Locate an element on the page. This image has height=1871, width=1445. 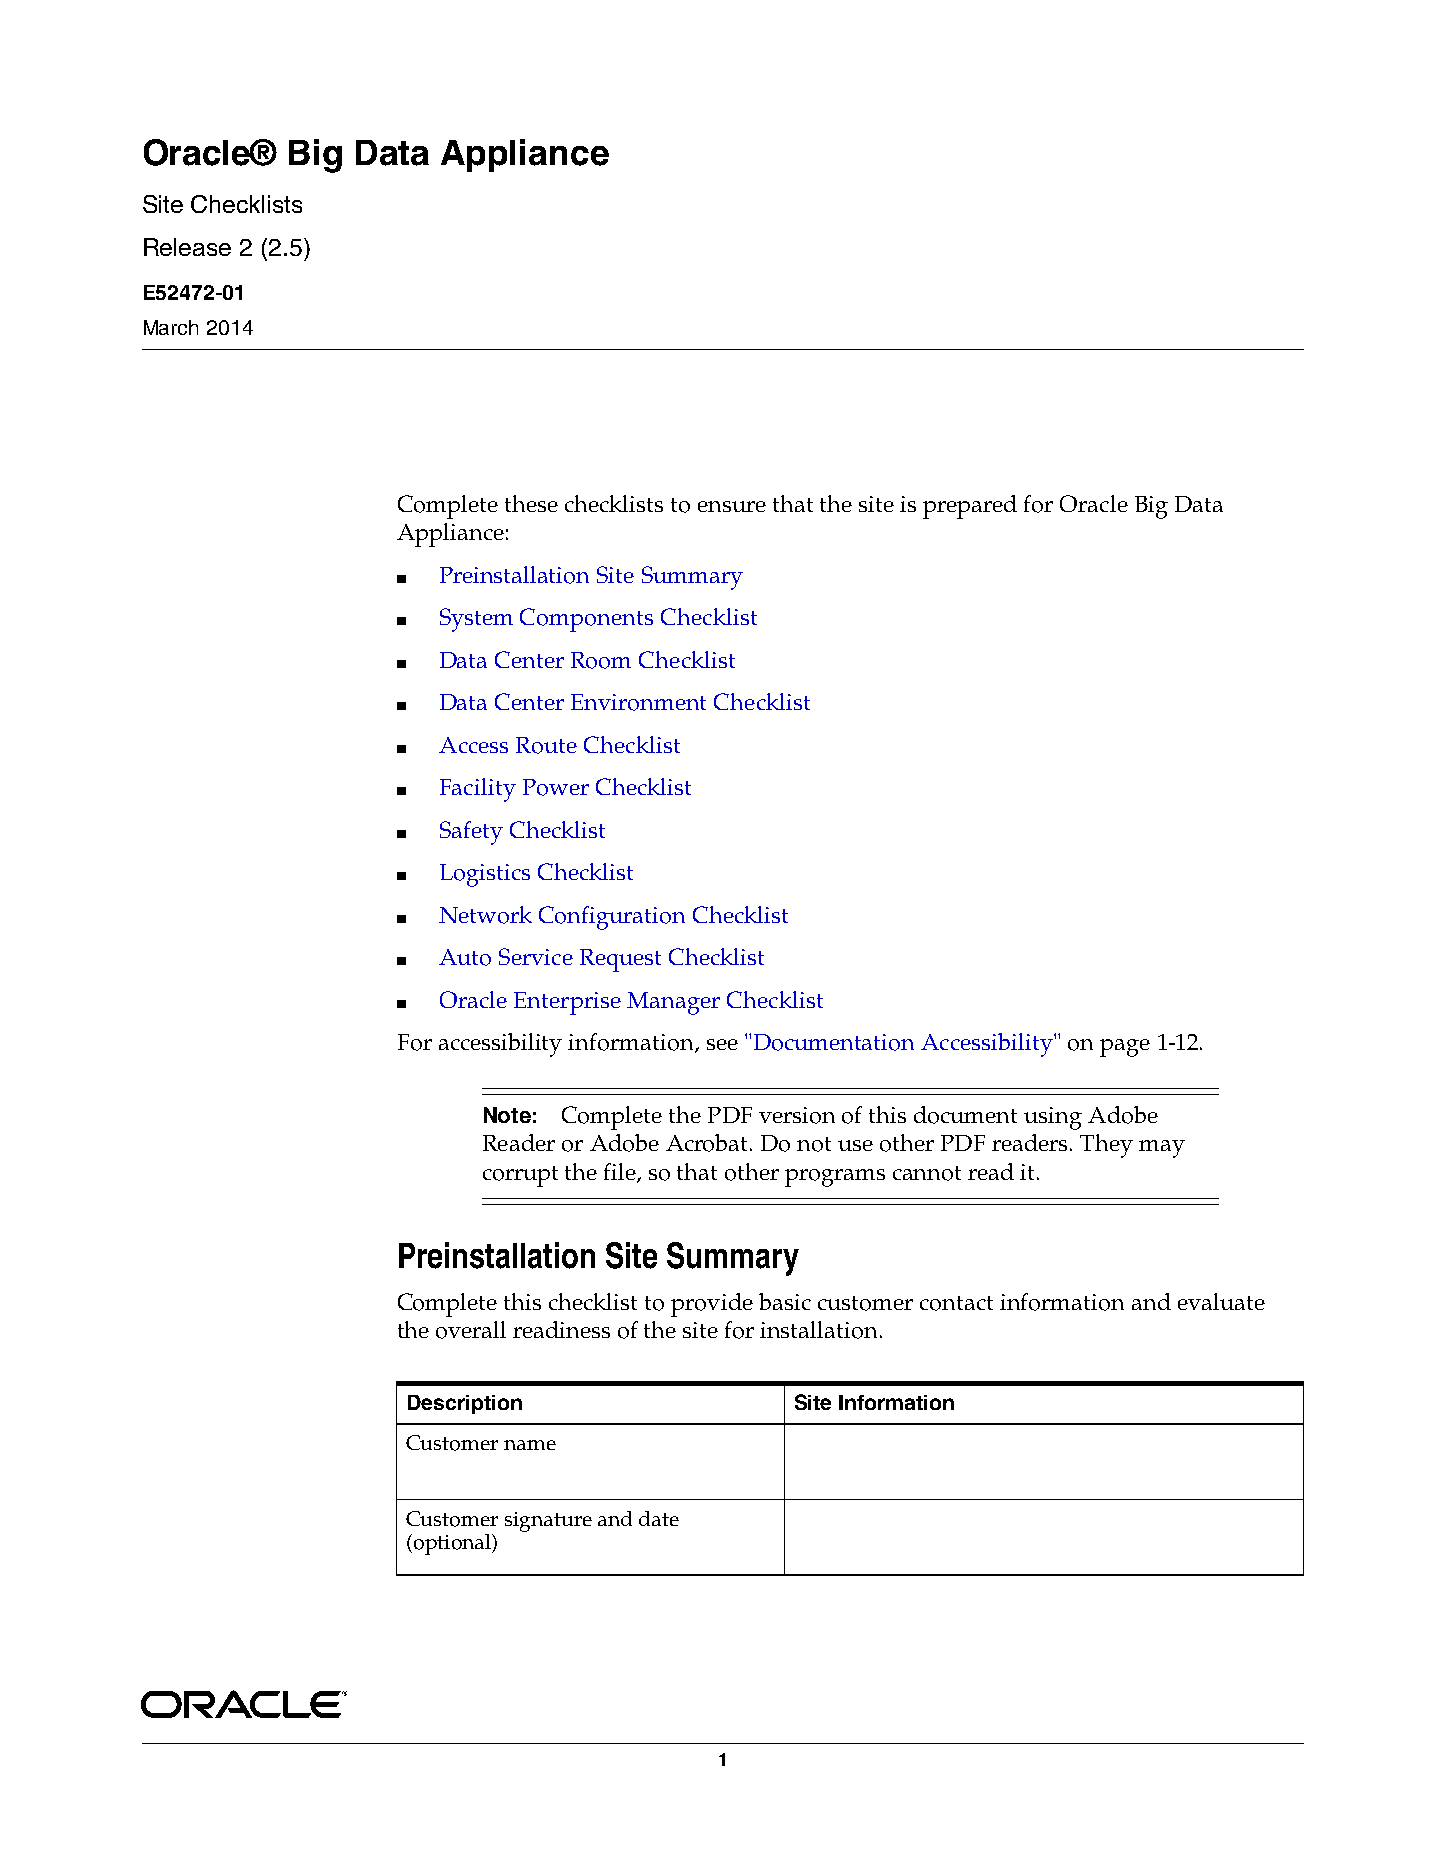
optional is located at coordinates (452, 1544).
